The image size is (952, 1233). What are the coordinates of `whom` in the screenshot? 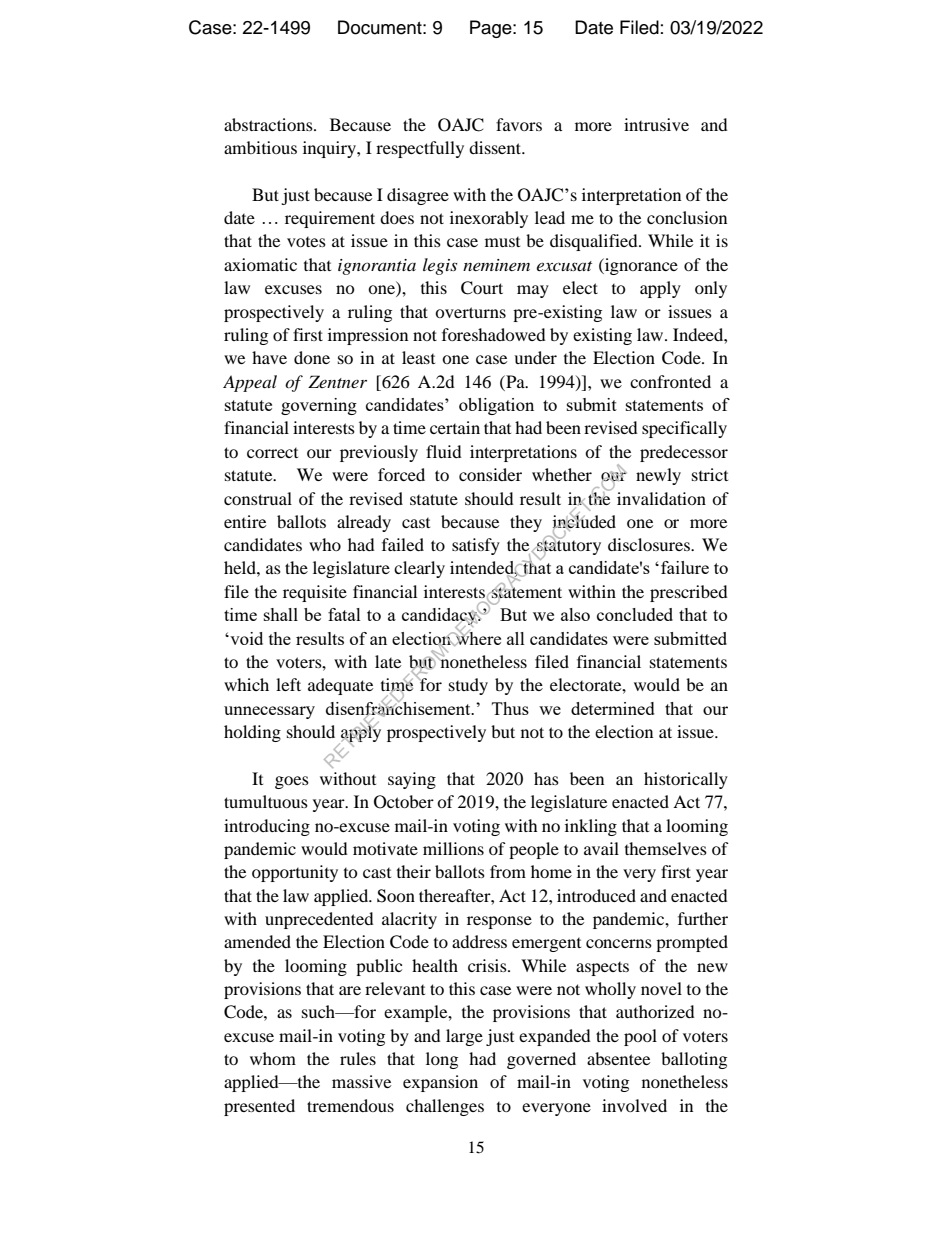 It's located at (273, 1058).
